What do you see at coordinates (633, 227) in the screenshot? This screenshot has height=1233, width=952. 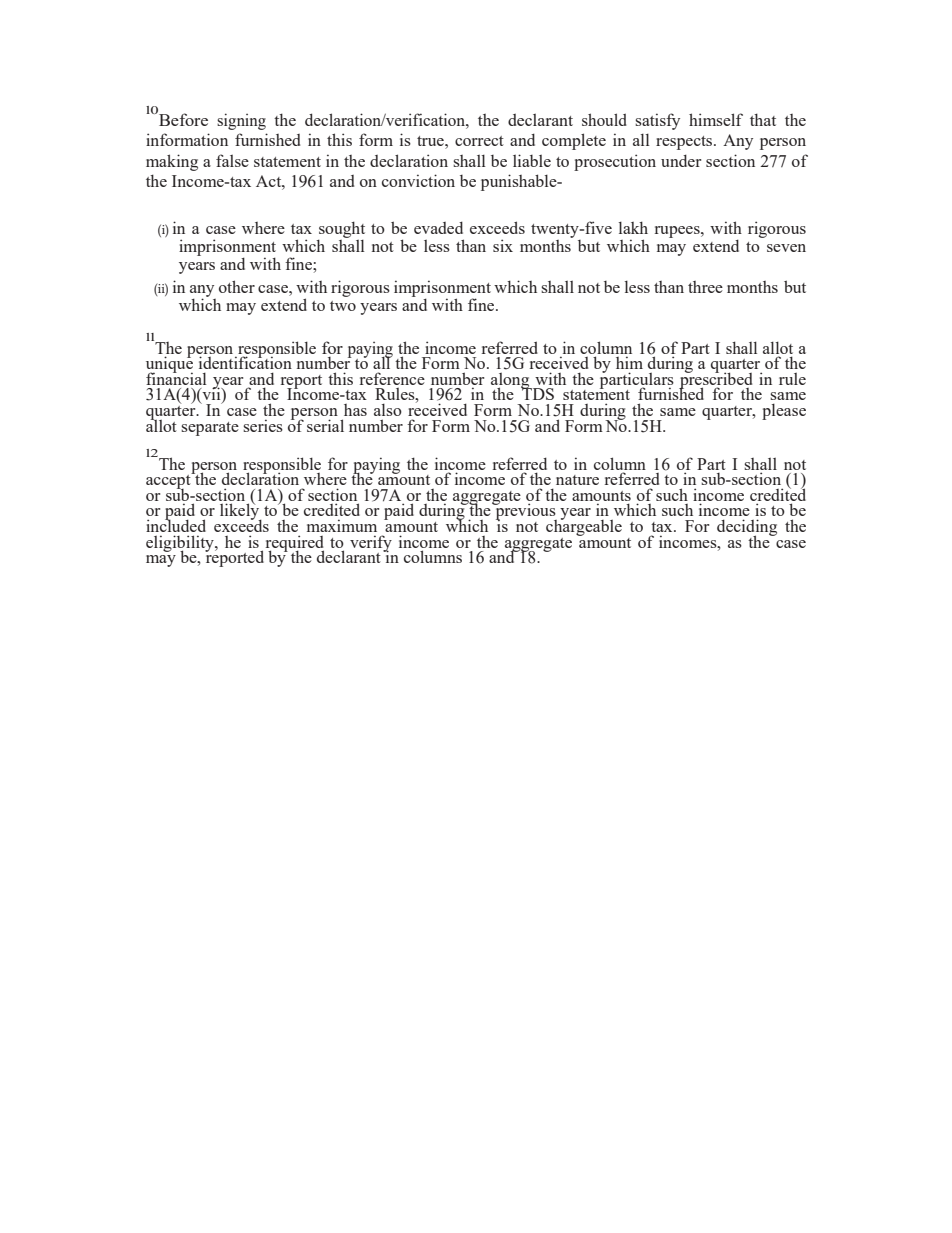 I see `lakh` at bounding box center [633, 227].
